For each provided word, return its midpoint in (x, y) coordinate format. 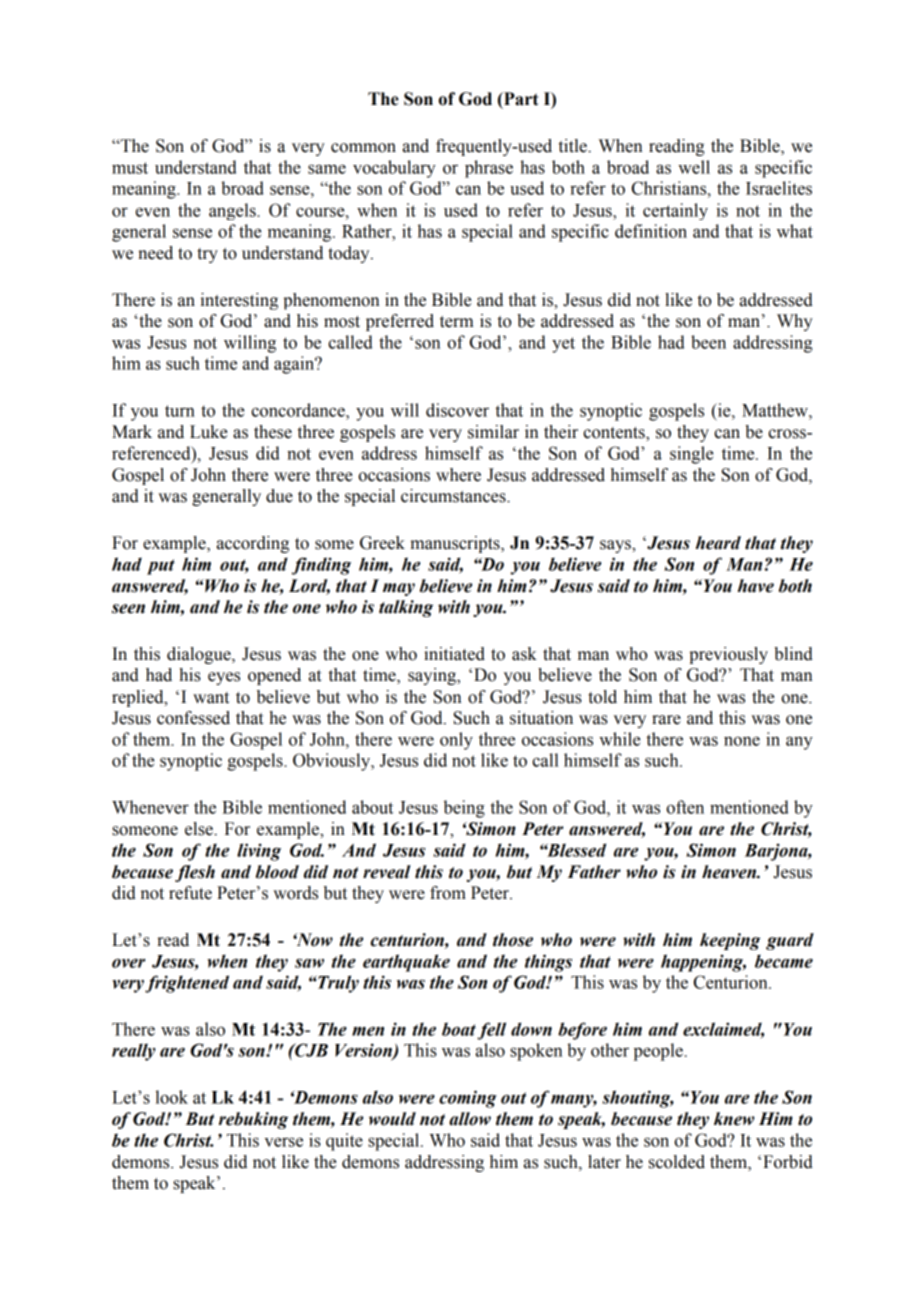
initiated (454, 654)
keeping (730, 941)
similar (493, 432)
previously (728, 655)
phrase (489, 169)
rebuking (253, 1120)
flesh (195, 873)
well (694, 167)
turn (180, 411)
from (448, 893)
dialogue (200, 655)
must (130, 168)
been (708, 342)
